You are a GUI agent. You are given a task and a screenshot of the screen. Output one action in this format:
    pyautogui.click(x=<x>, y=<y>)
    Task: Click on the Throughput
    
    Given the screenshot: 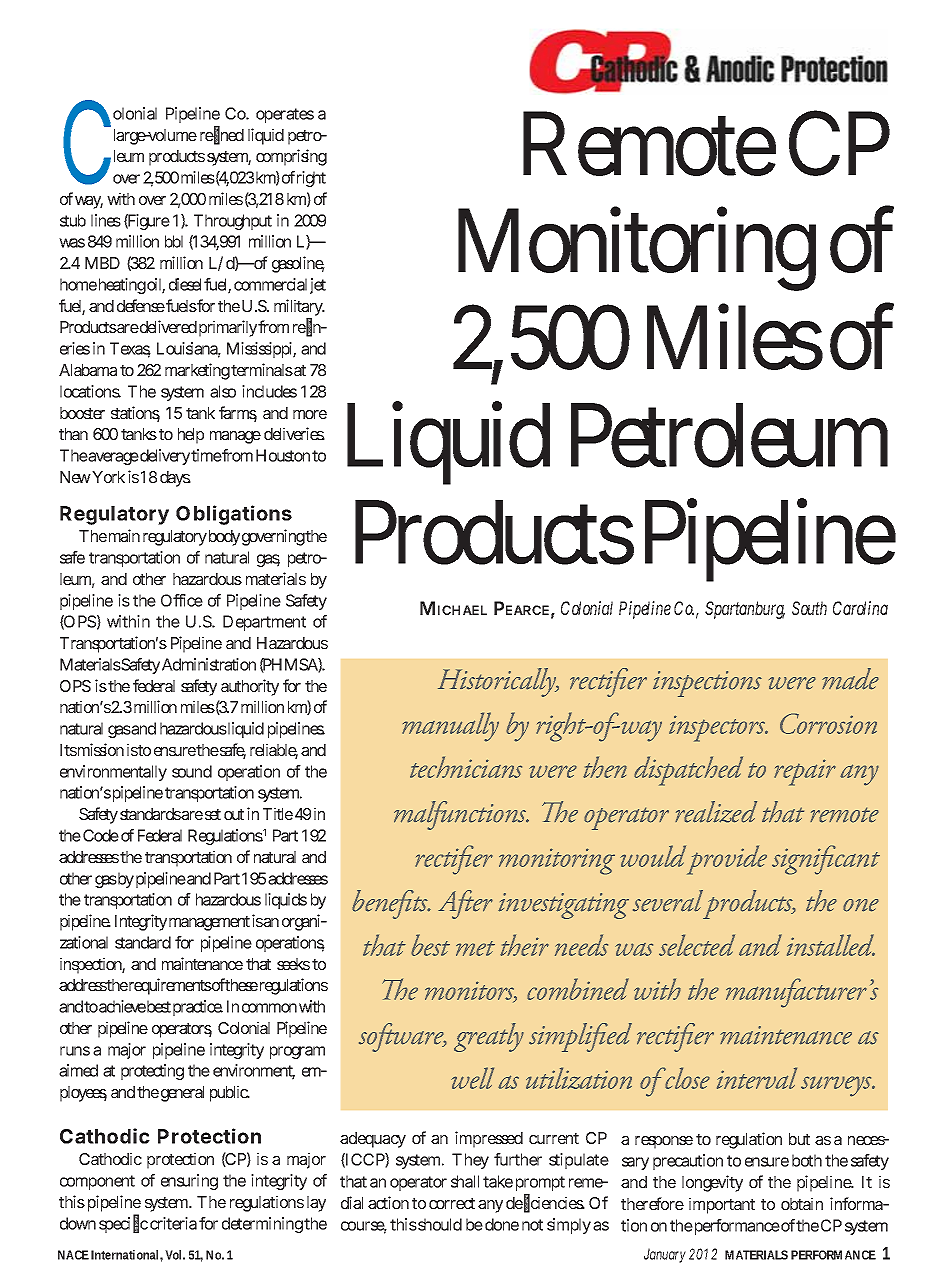 What is the action you would take?
    pyautogui.click(x=233, y=222)
